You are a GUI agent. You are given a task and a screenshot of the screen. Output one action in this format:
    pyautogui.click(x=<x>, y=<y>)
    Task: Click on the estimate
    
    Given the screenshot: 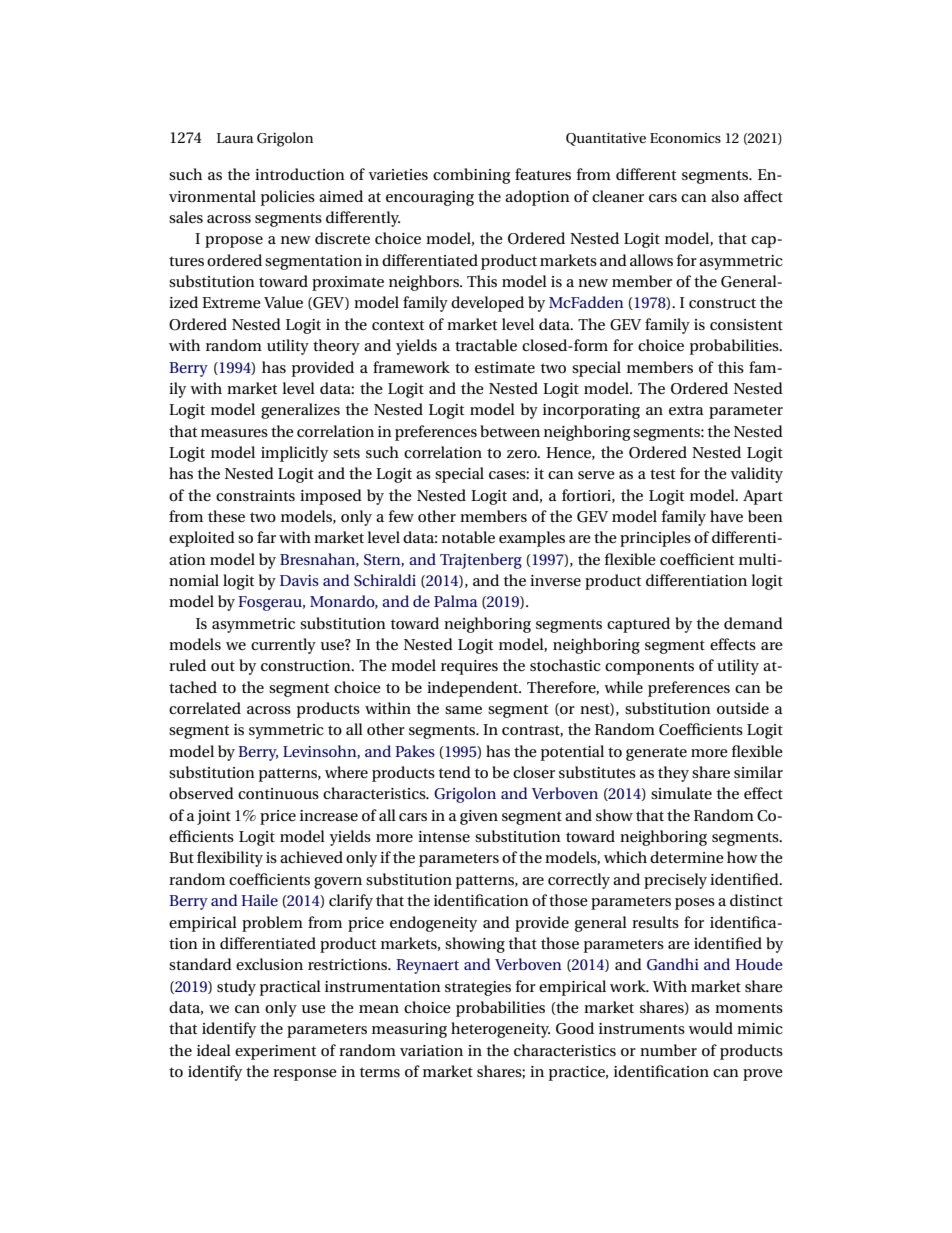 What is the action you would take?
    pyautogui.click(x=505, y=367)
